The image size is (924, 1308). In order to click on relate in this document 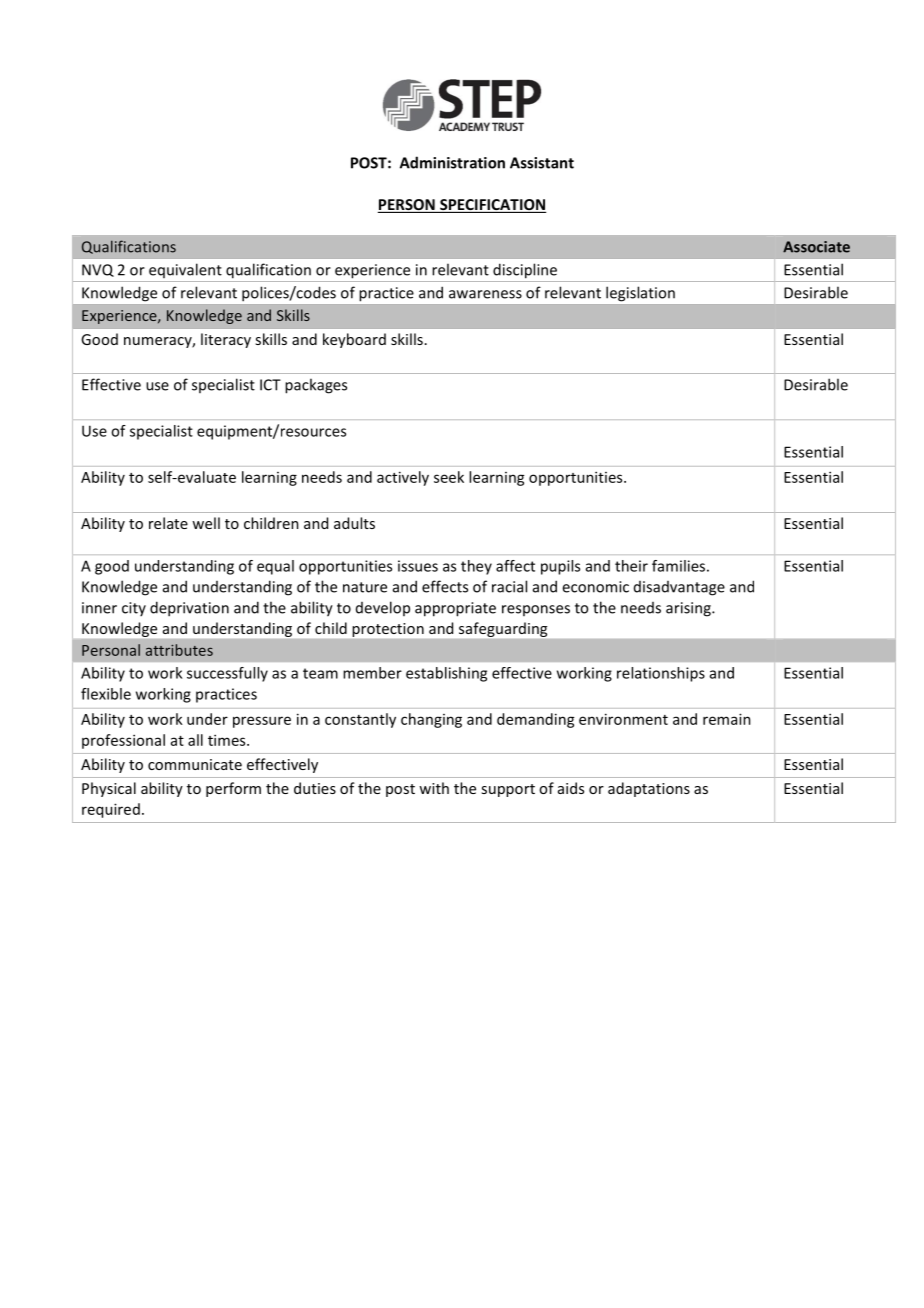, I will do `click(168, 523)`.
